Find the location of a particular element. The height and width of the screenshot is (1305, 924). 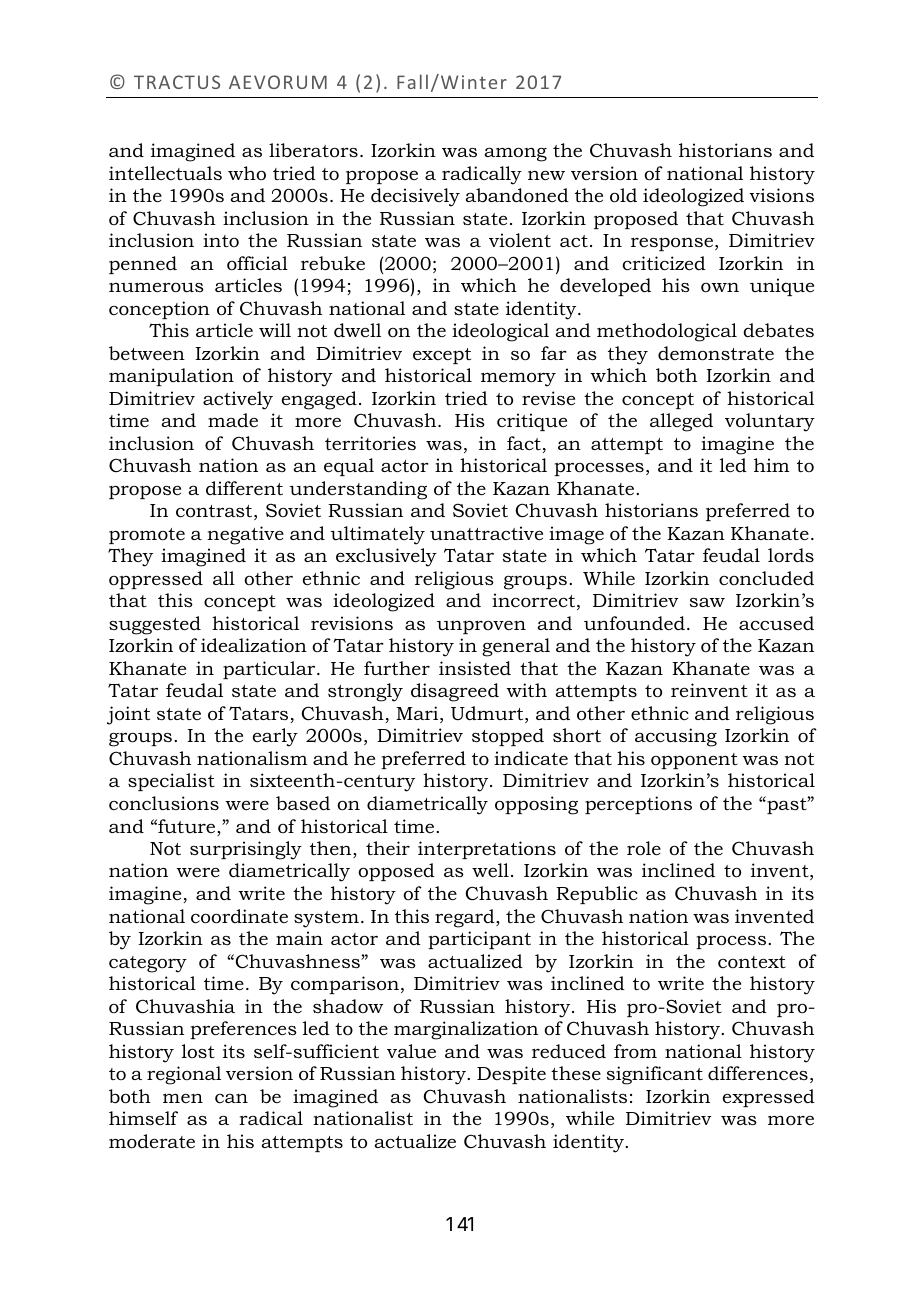

decisively is located at coordinates (415, 197).
